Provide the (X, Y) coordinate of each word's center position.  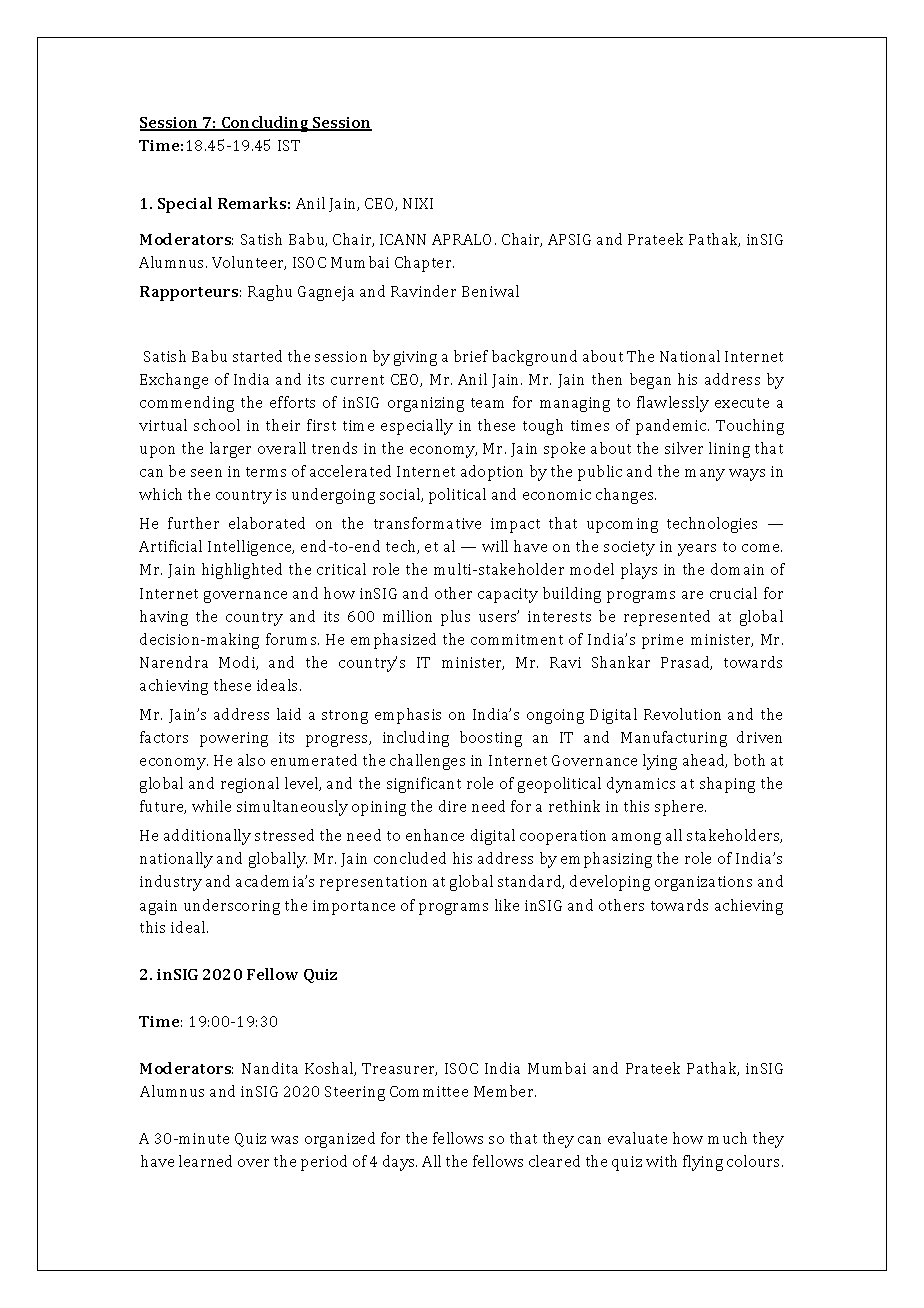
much (727, 1138)
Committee (429, 1091)
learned (205, 1161)
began (650, 381)
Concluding (265, 124)
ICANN (403, 239)
